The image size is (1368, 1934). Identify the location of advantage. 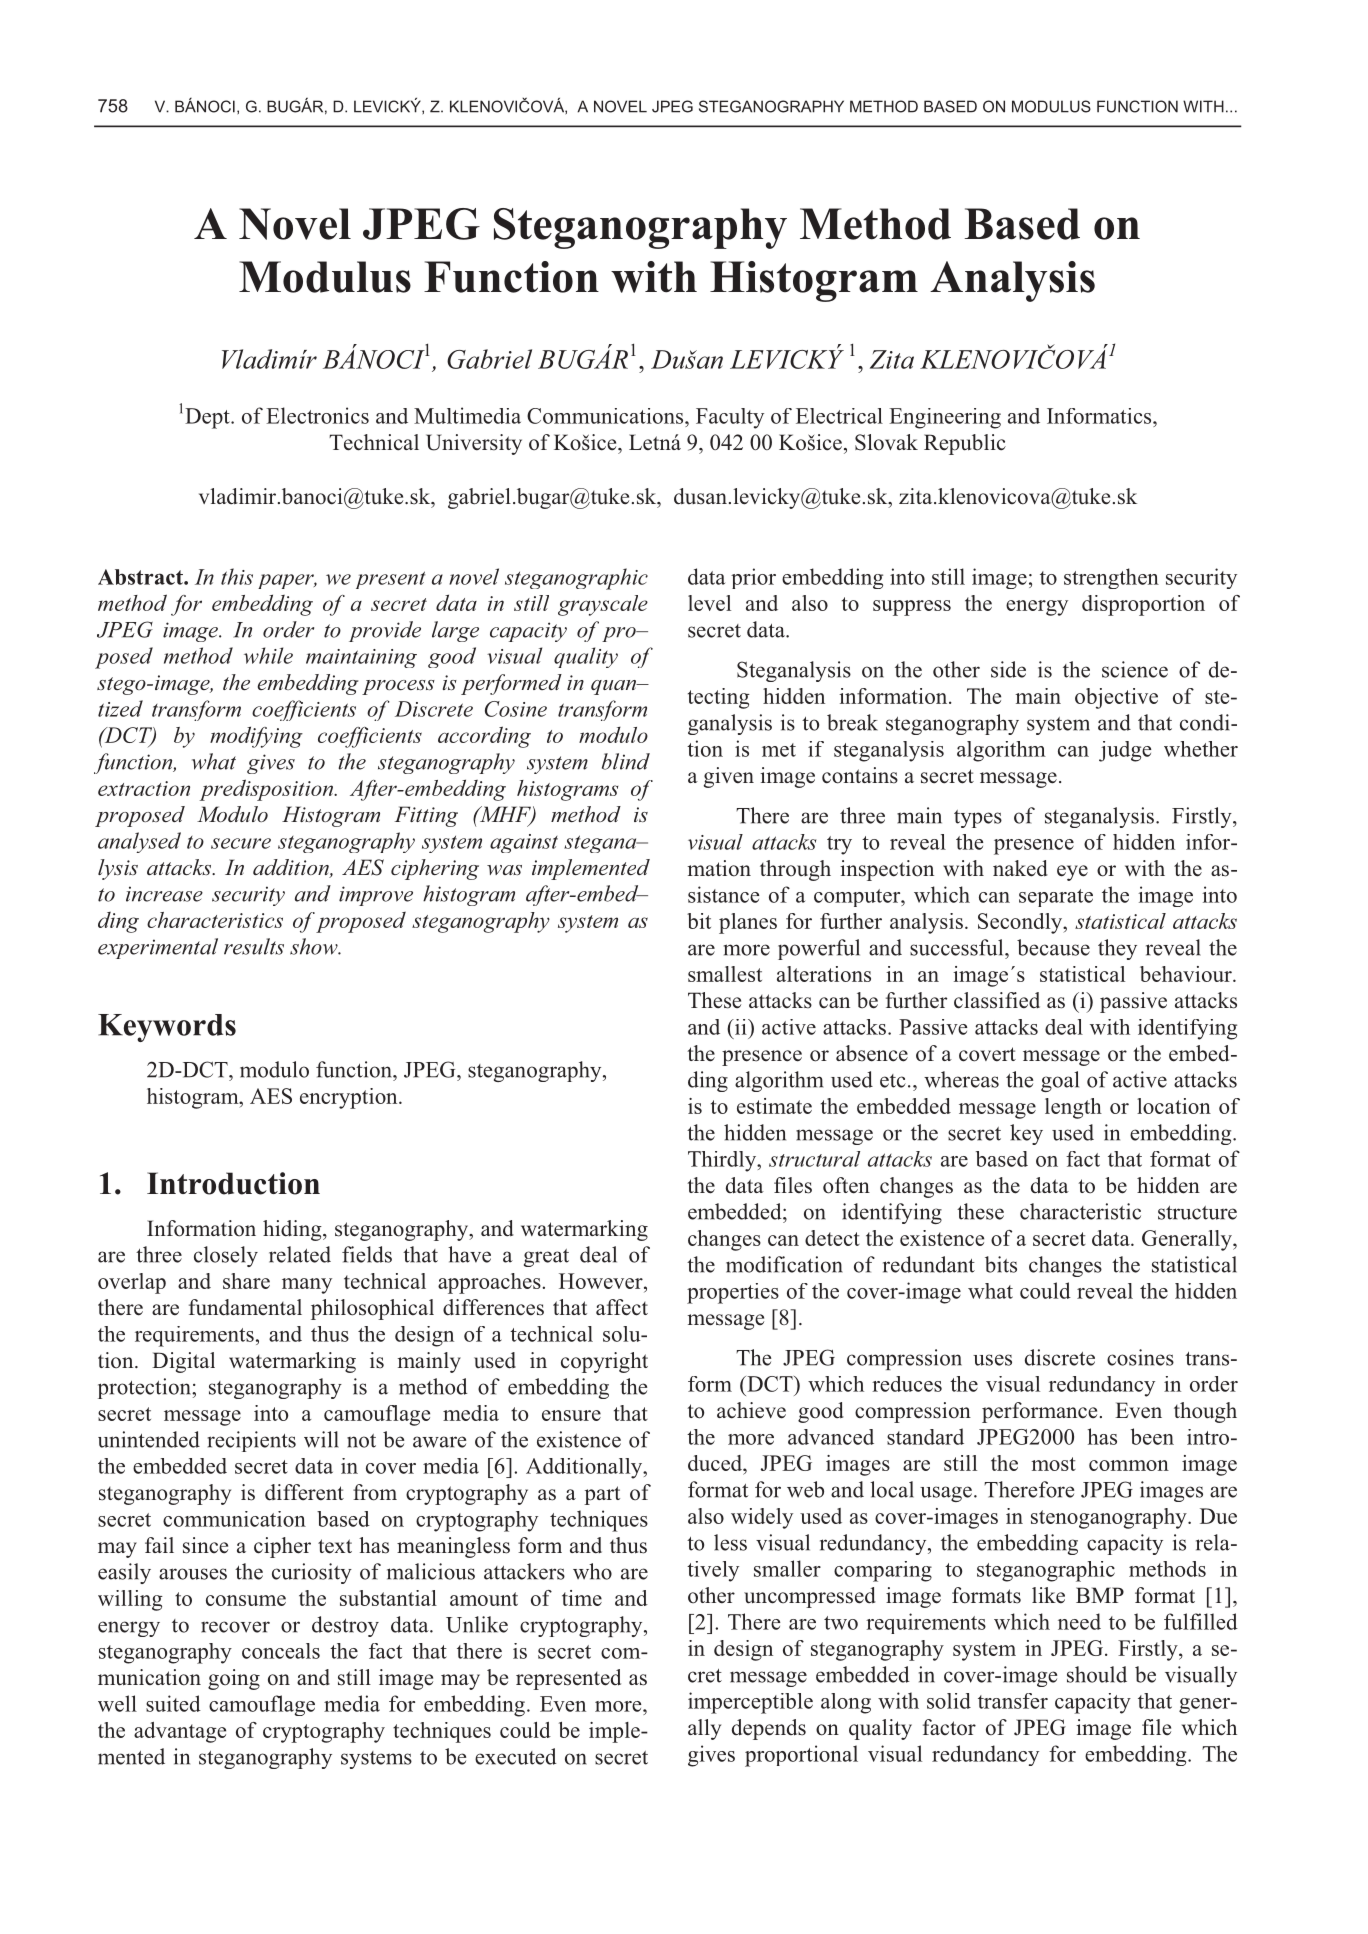
(180, 1732).
